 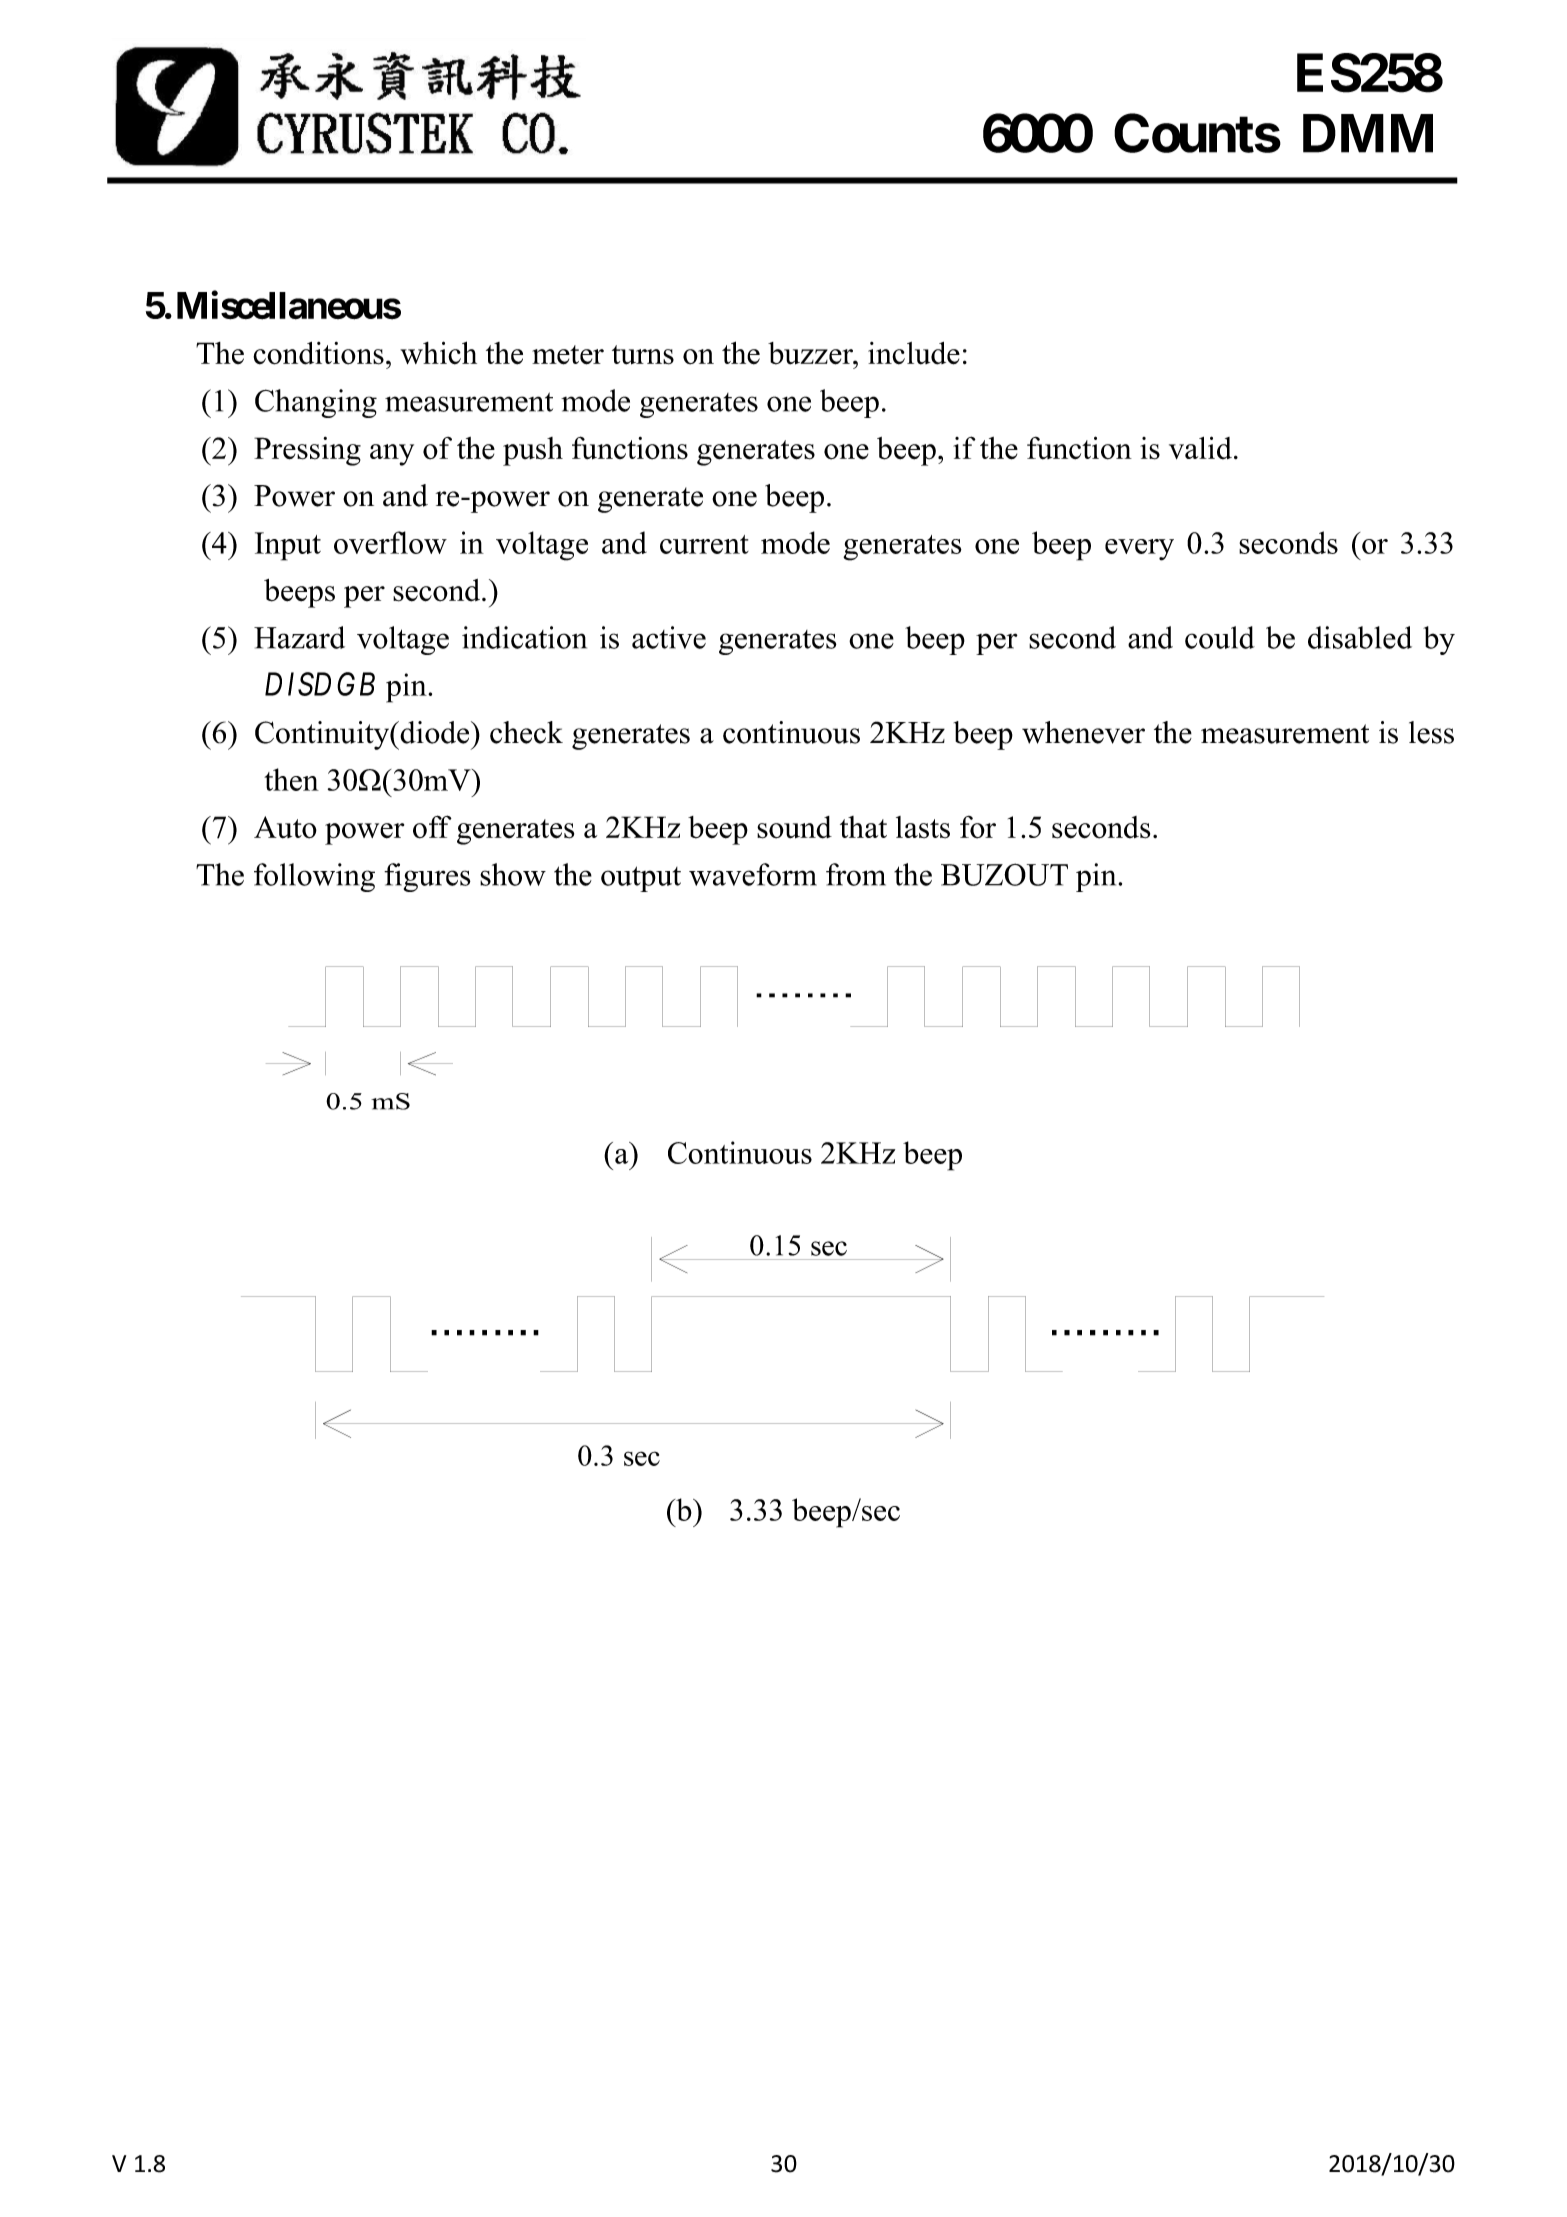 What do you see at coordinates (1368, 133) in the document?
I see `DMM` at bounding box center [1368, 133].
